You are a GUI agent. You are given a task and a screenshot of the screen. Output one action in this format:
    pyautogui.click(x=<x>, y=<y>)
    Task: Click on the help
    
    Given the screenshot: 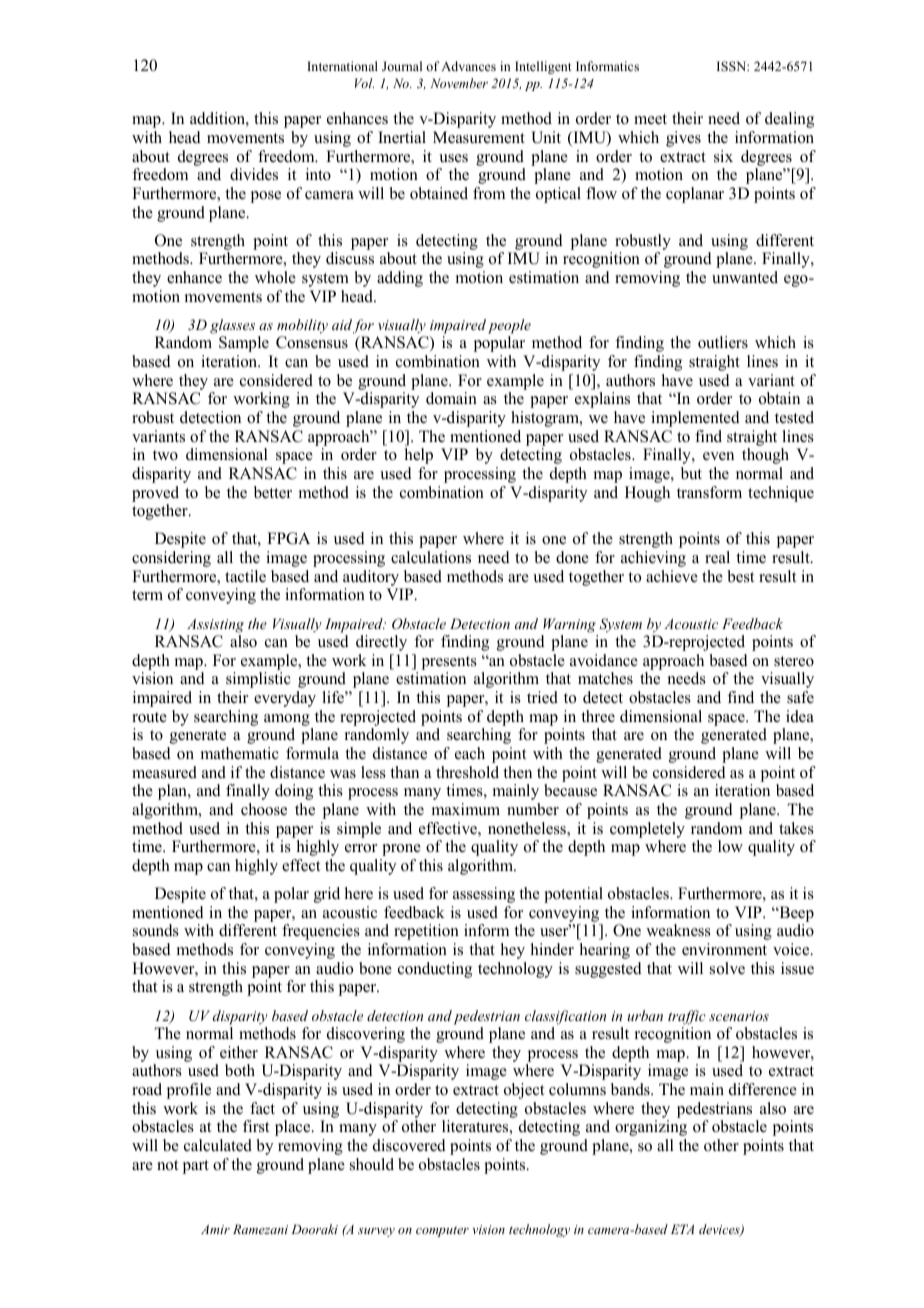 What is the action you would take?
    pyautogui.click(x=419, y=456)
